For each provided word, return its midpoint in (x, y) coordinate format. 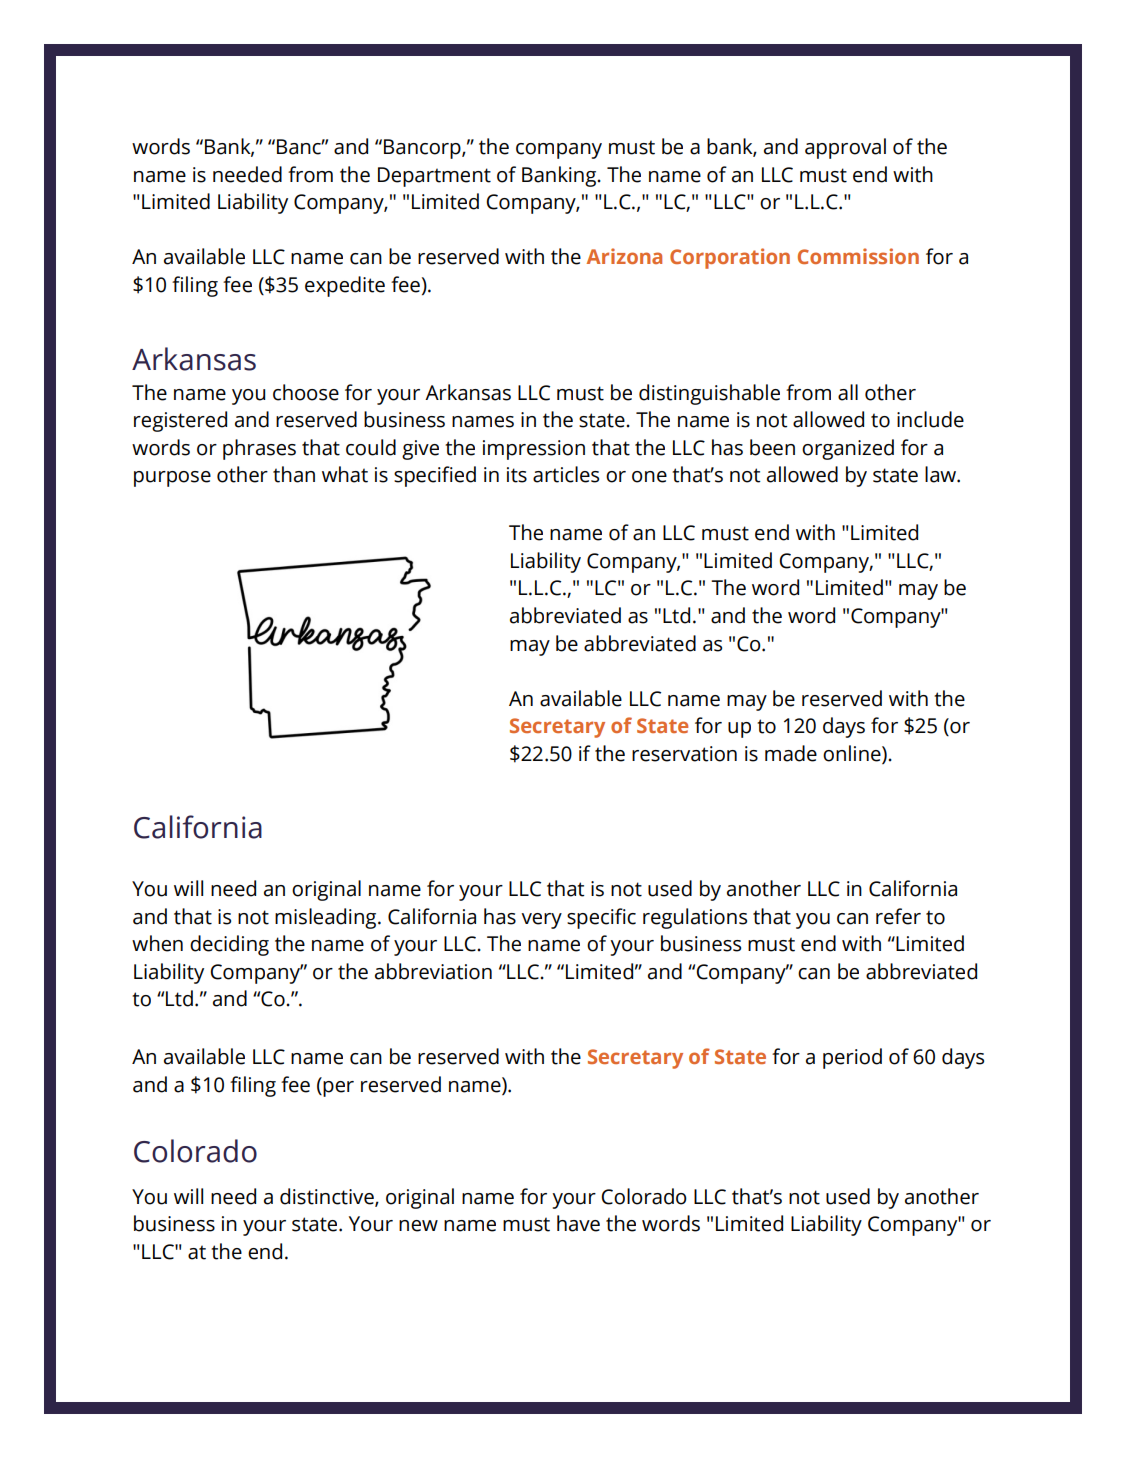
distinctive (328, 1197)
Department (434, 177)
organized (848, 449)
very (541, 921)
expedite (345, 286)
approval (845, 148)
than (294, 474)
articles (566, 474)
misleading (327, 918)
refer (898, 916)
